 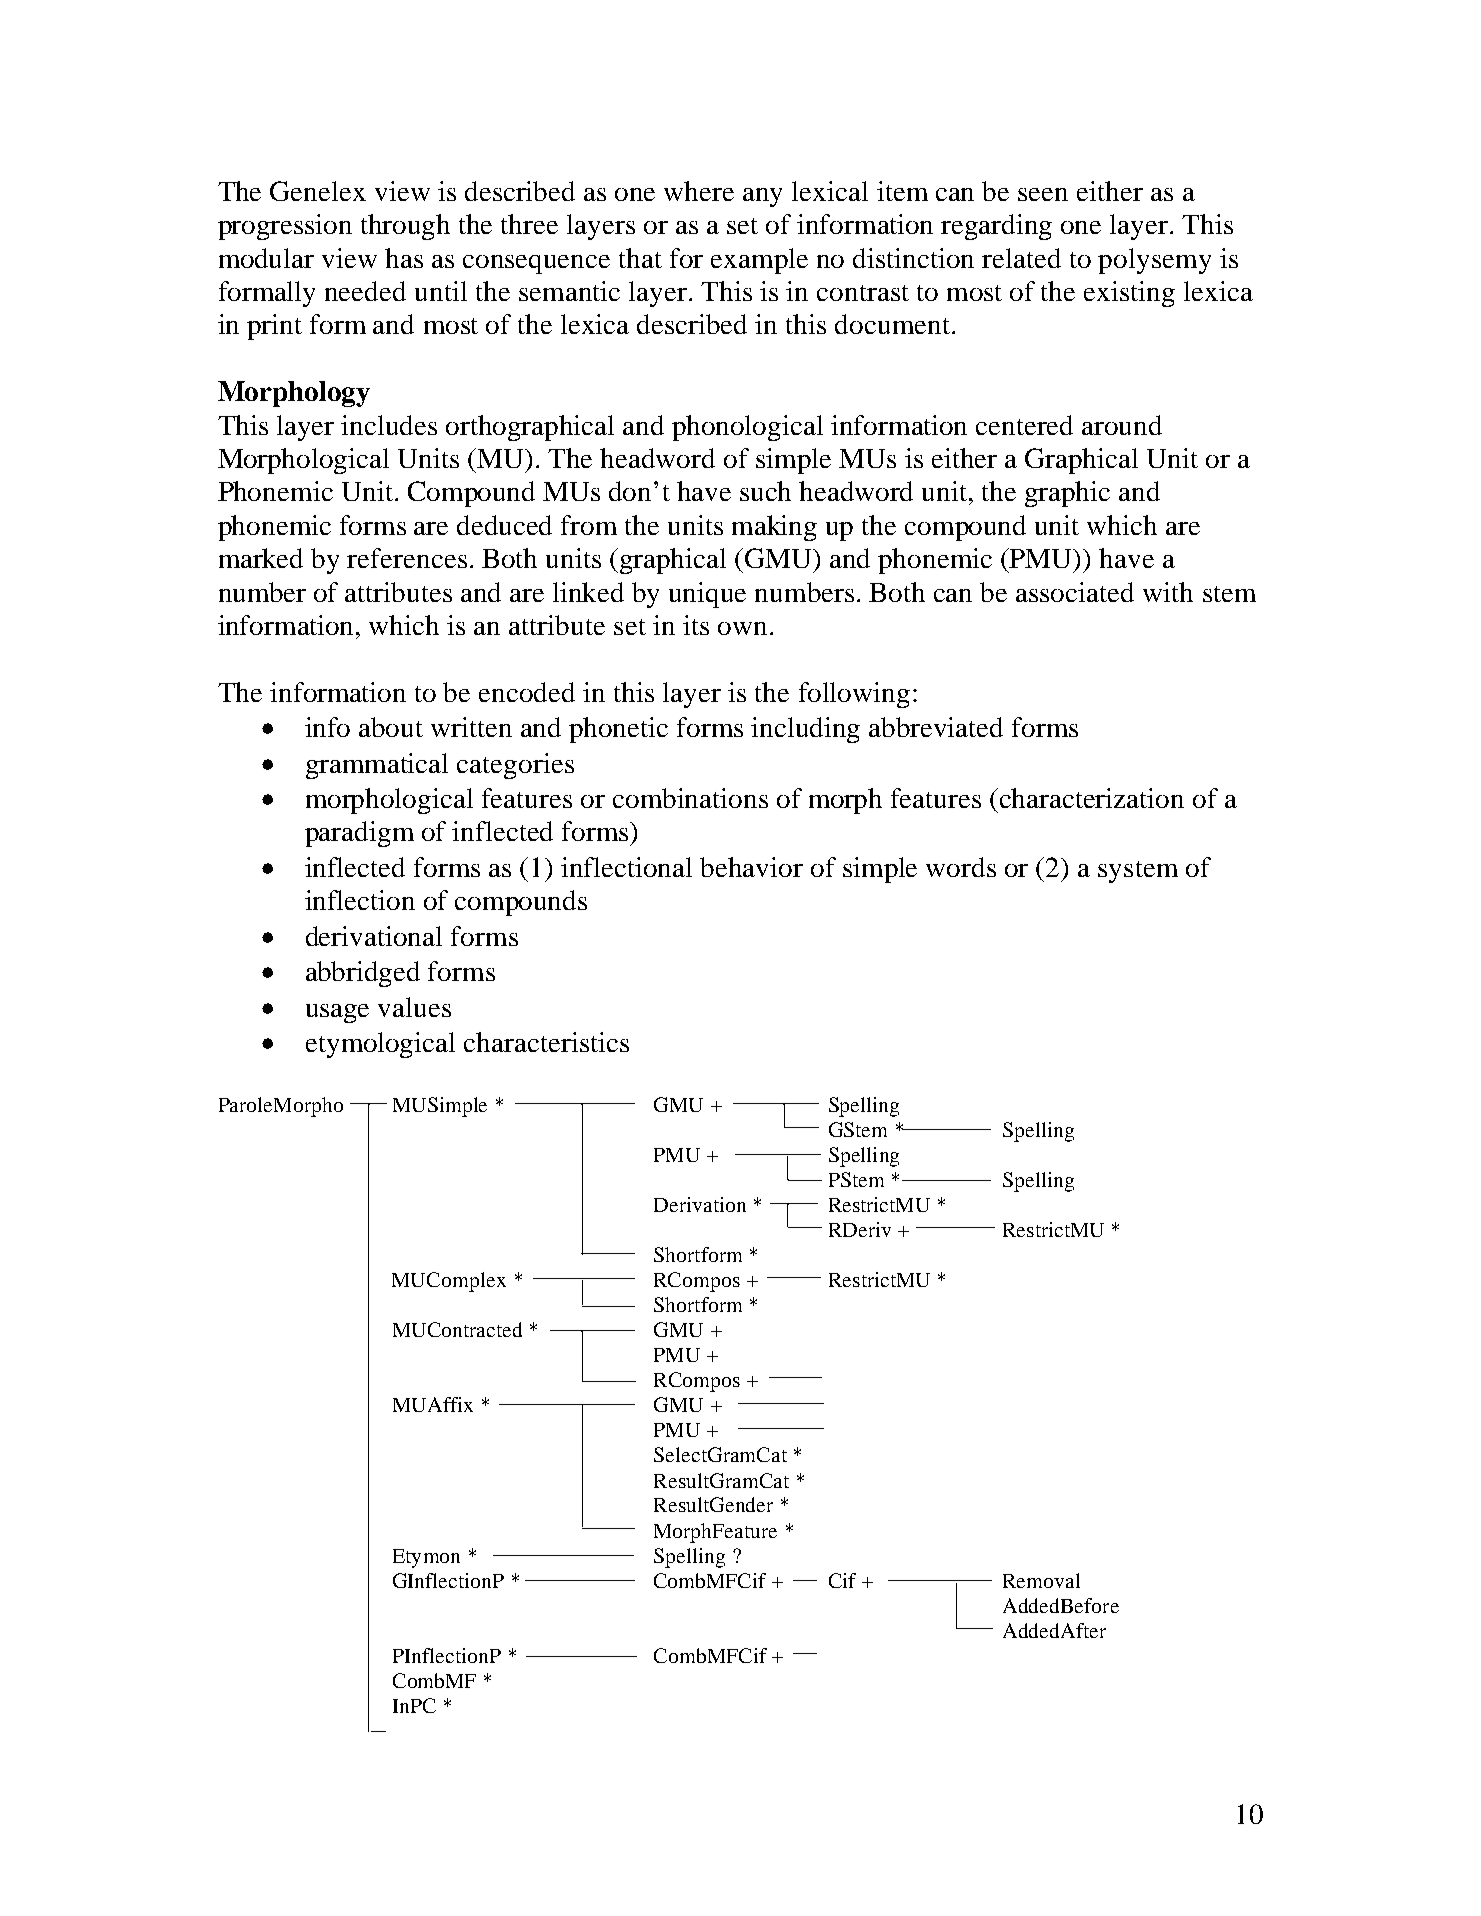 I want to click on etymological, so click(x=380, y=1045).
